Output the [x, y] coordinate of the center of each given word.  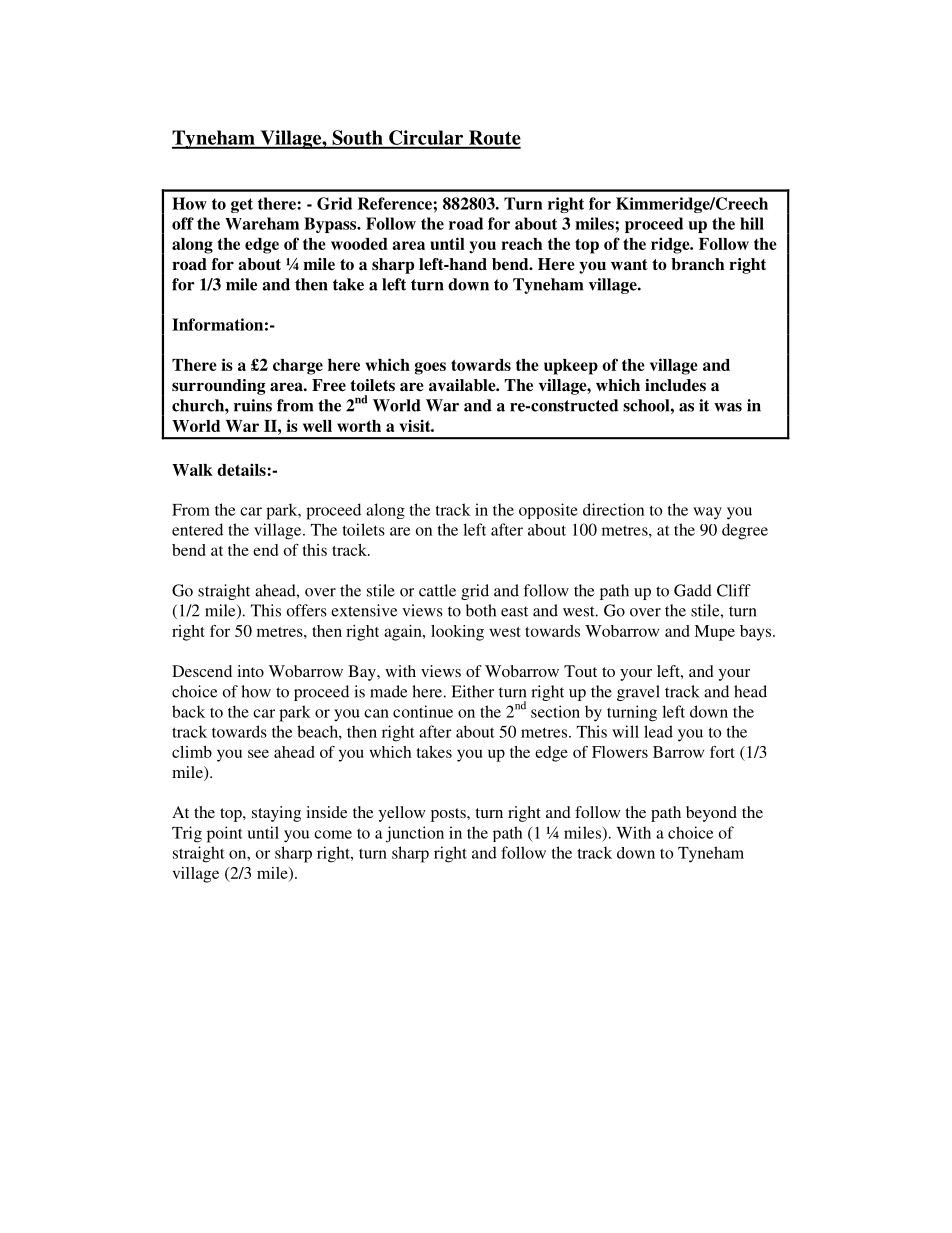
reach [521, 244]
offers [307, 610]
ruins [253, 405]
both [481, 610]
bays [757, 633]
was [728, 407]
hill [752, 223]
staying [276, 814]
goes [430, 368]
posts [449, 815]
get [242, 205]
